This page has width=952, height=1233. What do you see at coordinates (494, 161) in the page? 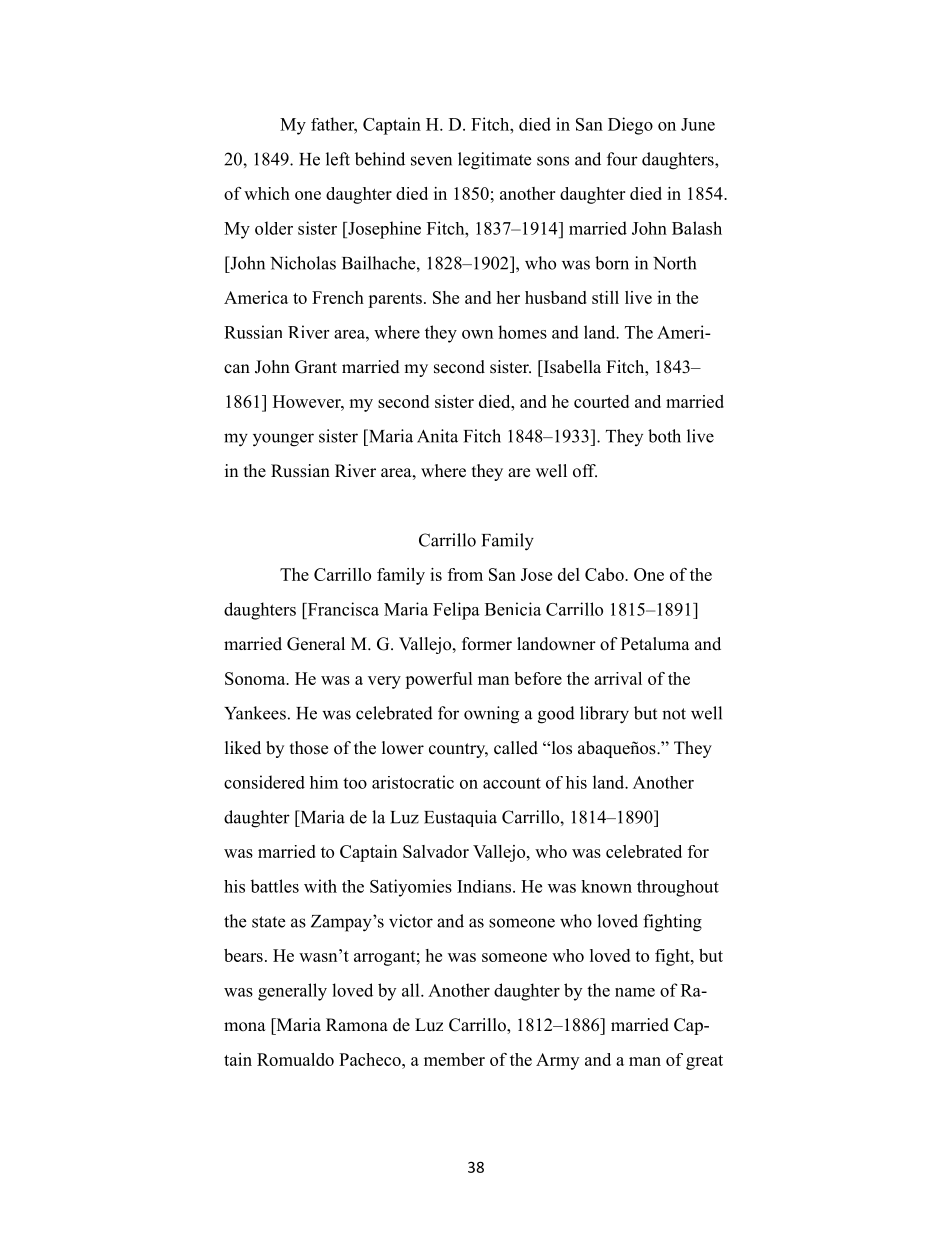
I see `legitimate` at bounding box center [494, 161].
